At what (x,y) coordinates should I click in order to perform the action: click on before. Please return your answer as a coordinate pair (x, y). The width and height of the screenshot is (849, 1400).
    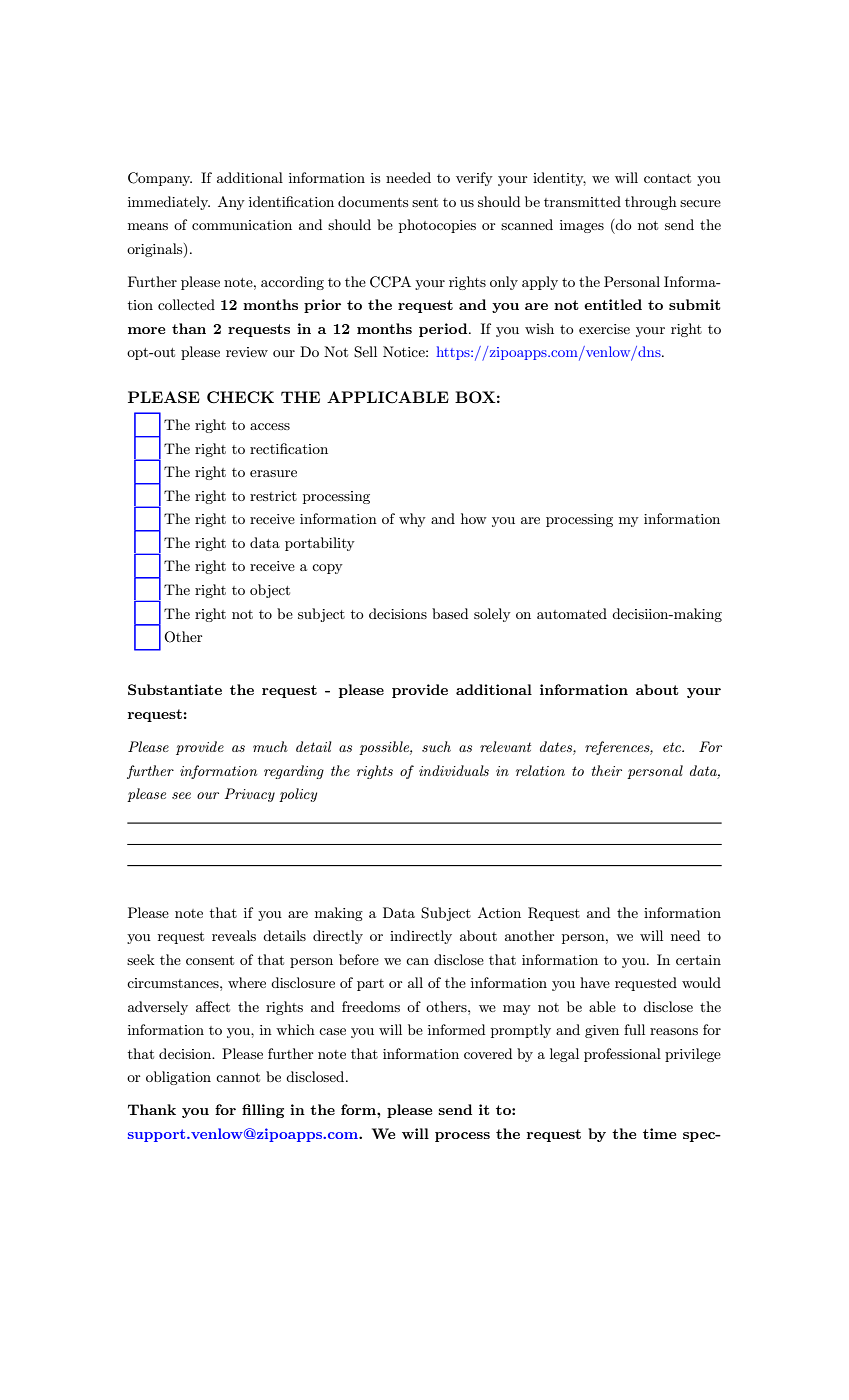
    Looking at the image, I should click on (359, 959).
